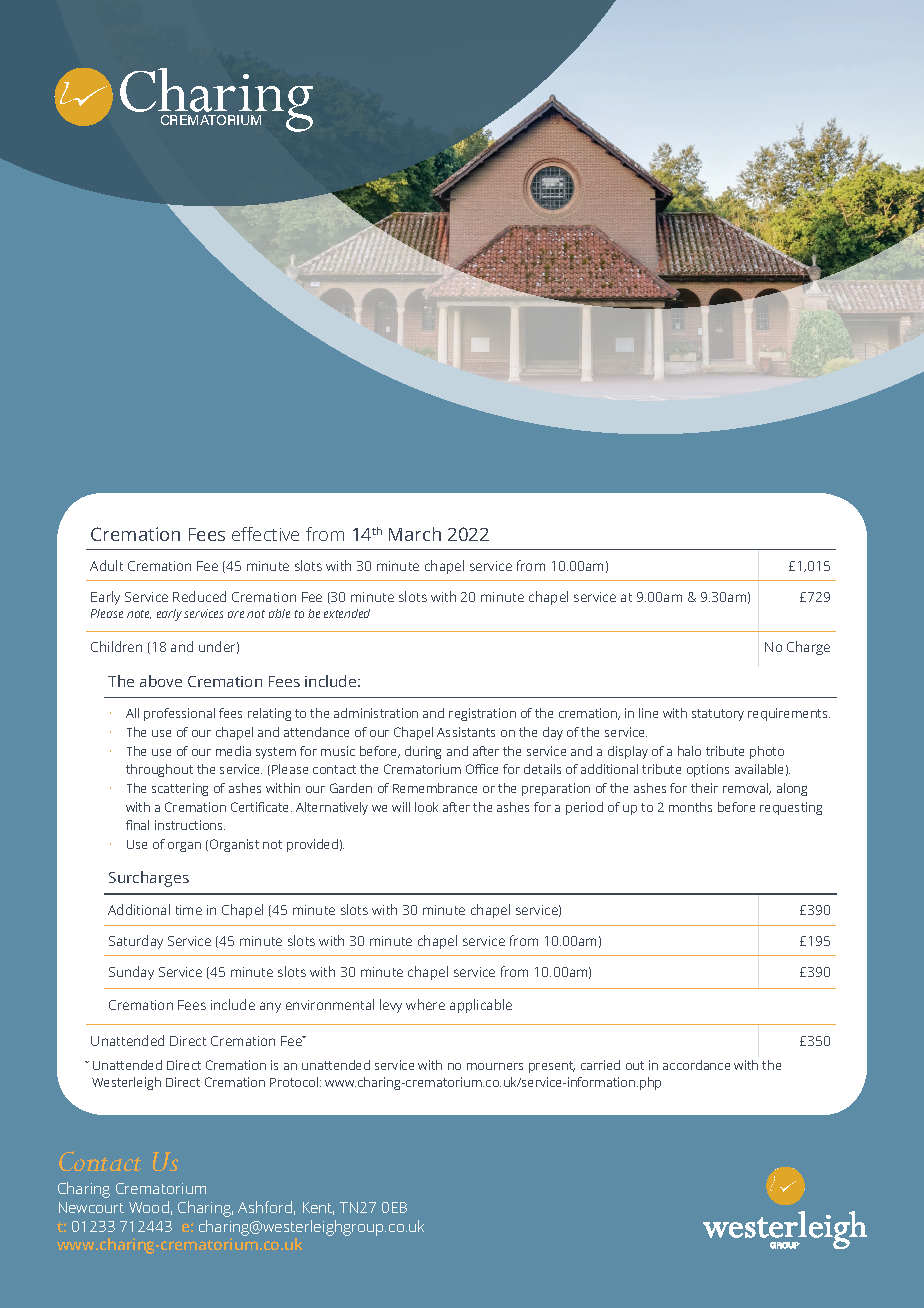 Image resolution: width=924 pixels, height=1308 pixels. I want to click on where, so click(425, 1004).
